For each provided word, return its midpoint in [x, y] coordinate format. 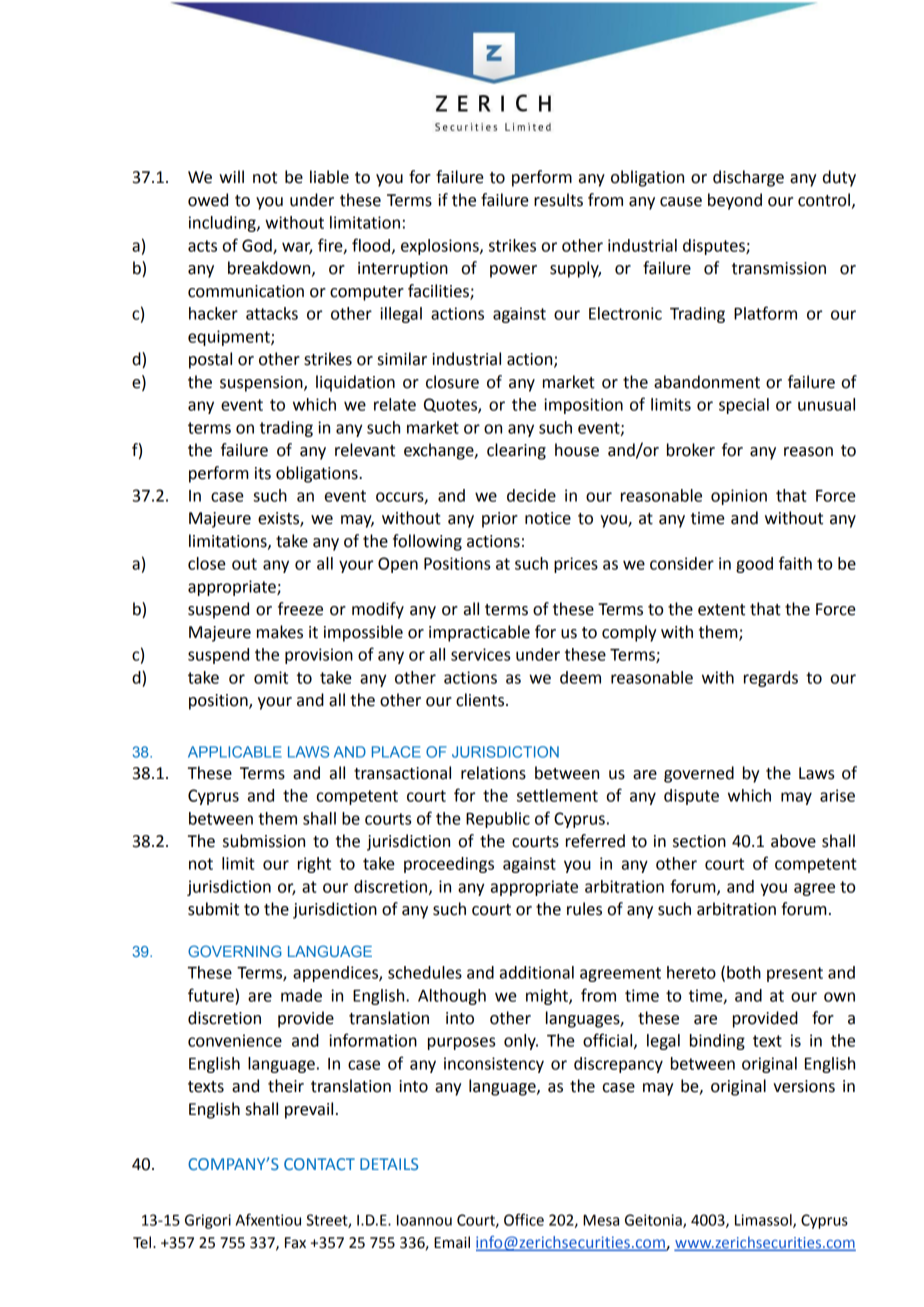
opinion [739, 497]
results [558, 200]
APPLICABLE [235, 752]
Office [524, 1219]
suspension [262, 384]
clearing [516, 451]
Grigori [208, 1221]
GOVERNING [235, 951]
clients [481, 700]
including [223, 224]
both [744, 972]
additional [537, 972]
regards [771, 679]
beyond [735, 201]
